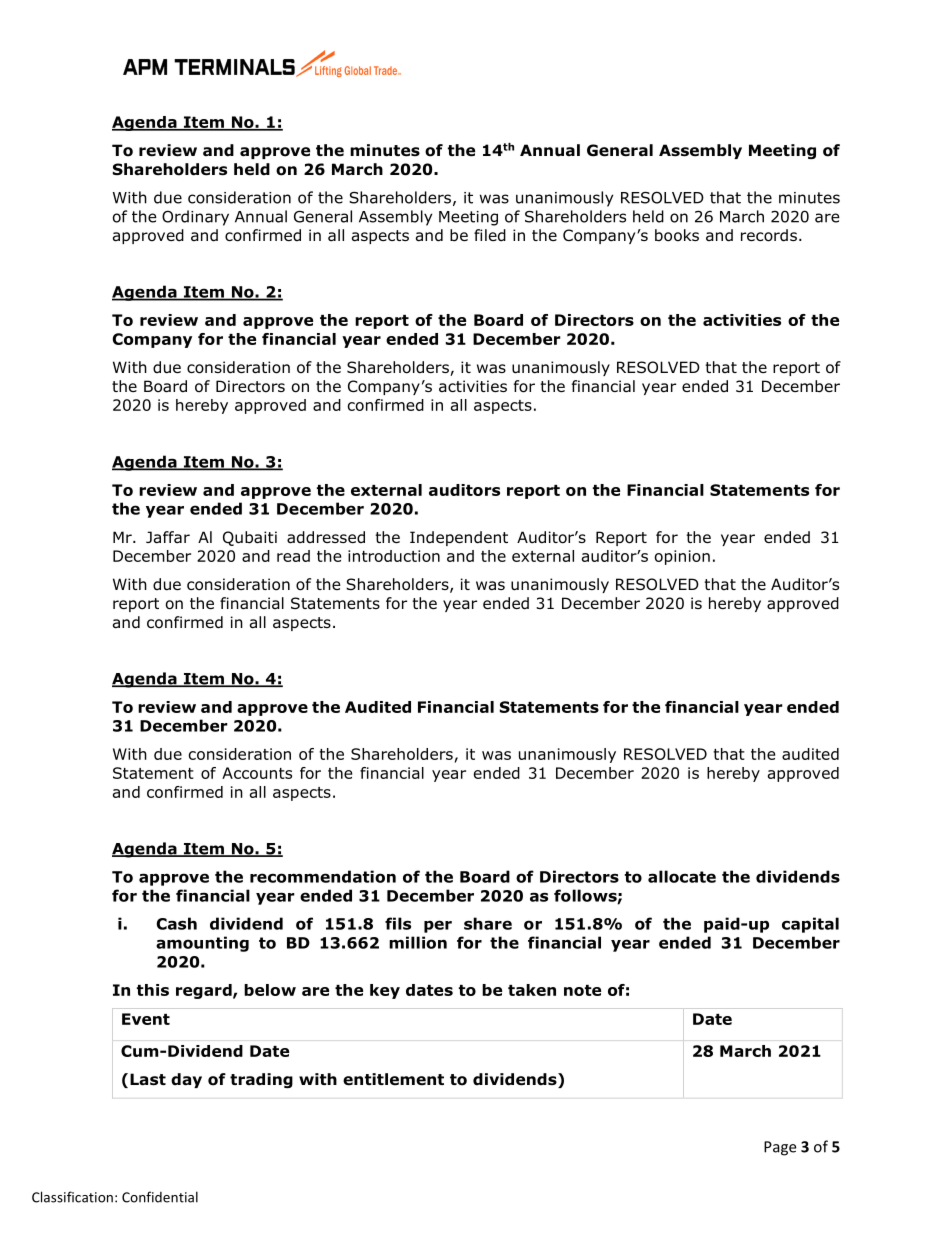 The width and height of the image is (952, 1233). Describe the element at coordinates (177, 923) in the image. I see `Cash` at that location.
